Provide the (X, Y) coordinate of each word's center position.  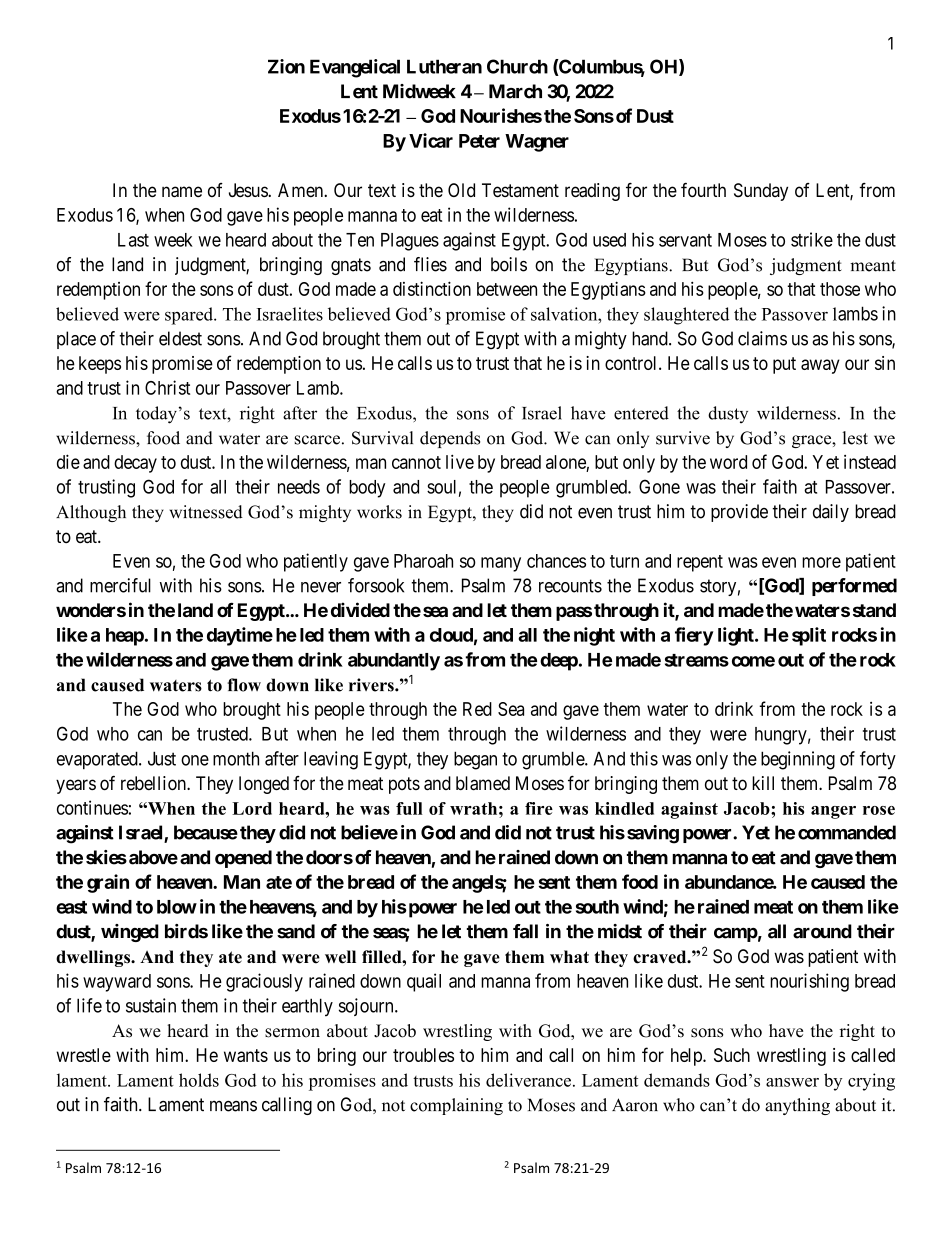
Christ (167, 387)
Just (162, 758)
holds (199, 1080)
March (515, 91)
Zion (286, 66)
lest (855, 438)
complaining (456, 1106)
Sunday (761, 192)
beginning (798, 760)
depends (450, 439)
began (475, 760)
